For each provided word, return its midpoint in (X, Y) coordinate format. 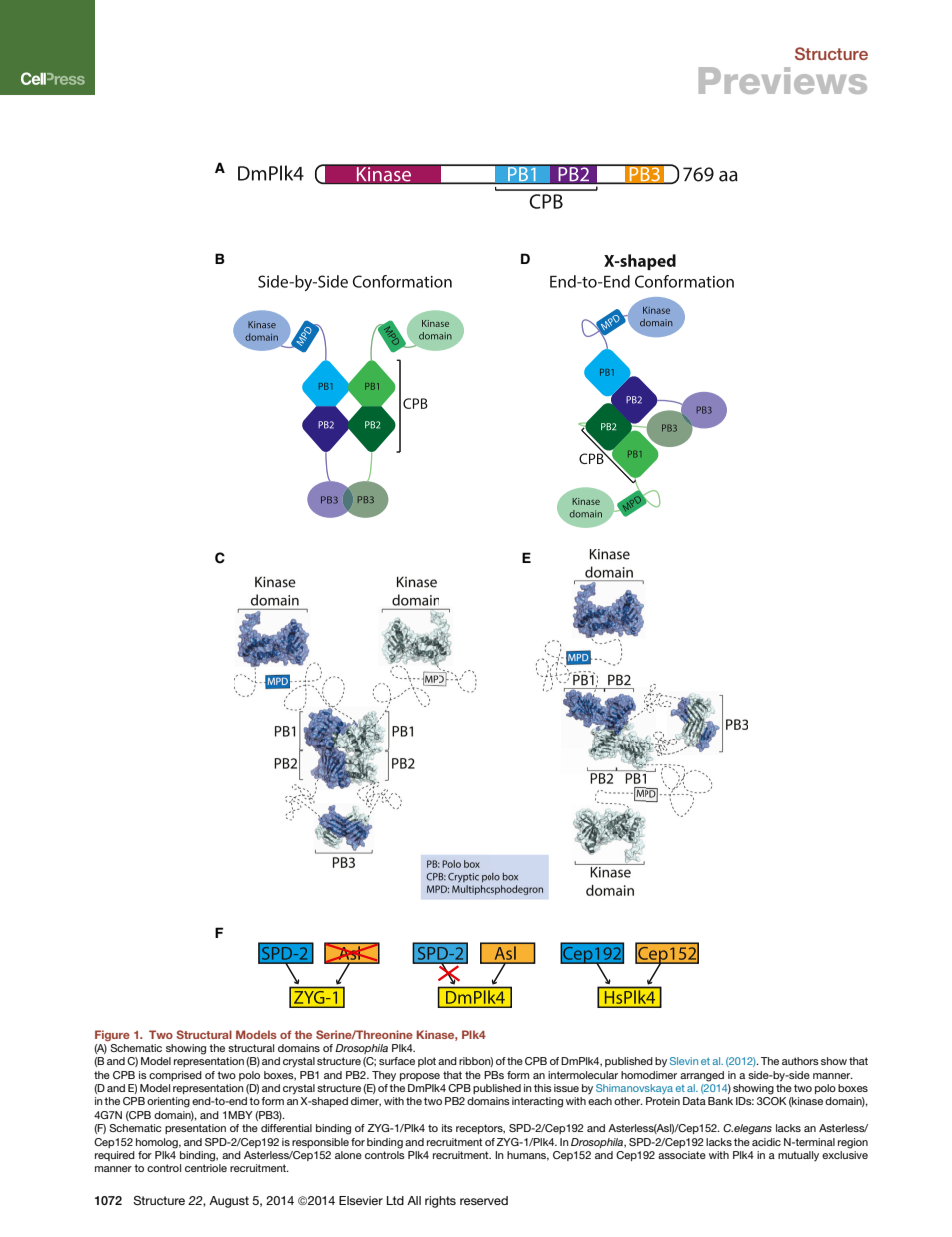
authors (800, 1061)
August (229, 1202)
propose (420, 1077)
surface (397, 1061)
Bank (720, 1101)
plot (427, 1062)
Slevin (684, 1061)
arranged (702, 1076)
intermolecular (583, 1075)
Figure (112, 1036)
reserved (484, 1200)
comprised (175, 1076)
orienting (168, 1102)
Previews (783, 80)
